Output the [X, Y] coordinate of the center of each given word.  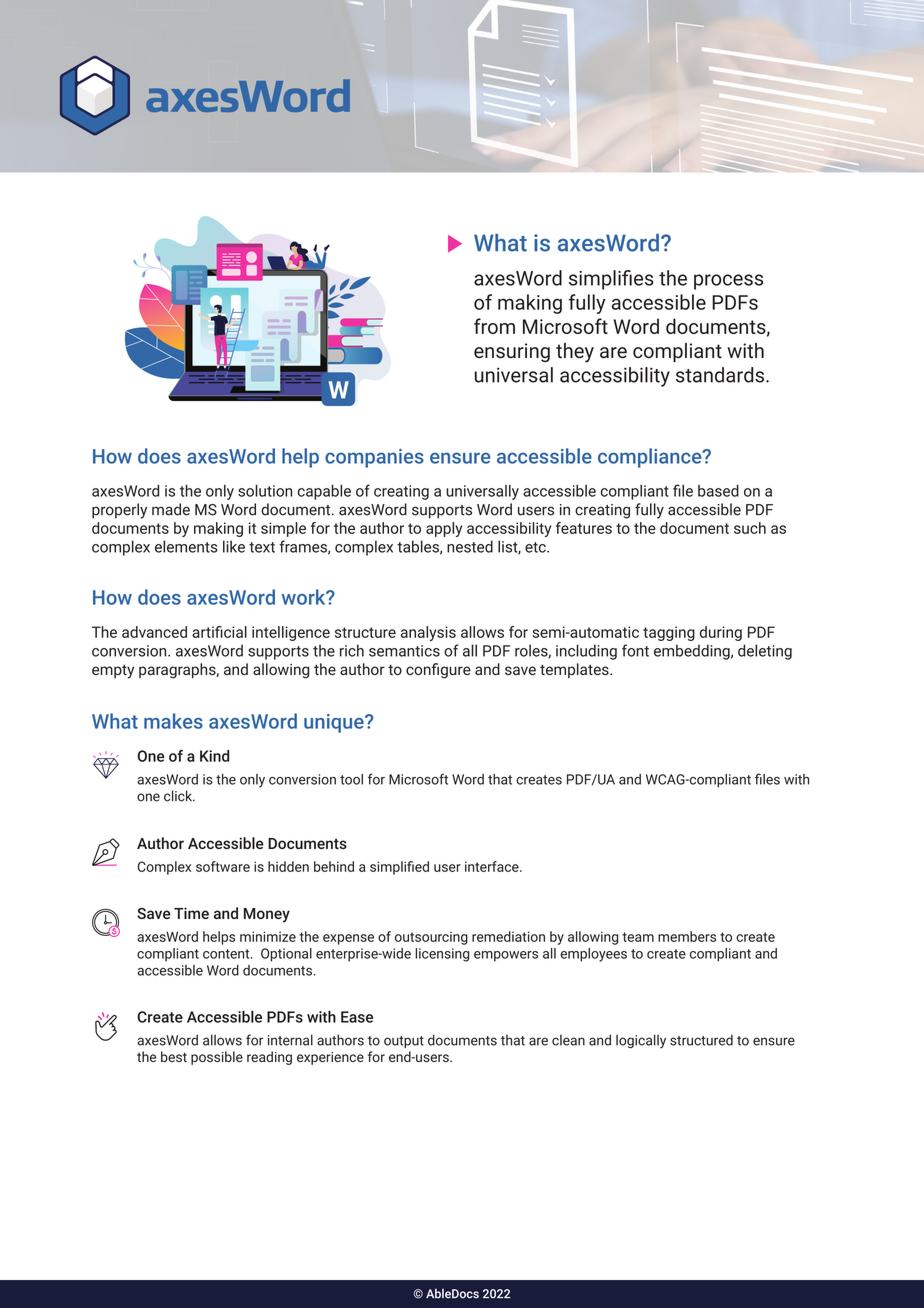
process [728, 282]
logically [641, 1041]
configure [438, 671]
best [174, 1056]
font [635, 650]
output [404, 1042]
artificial [219, 632]
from [494, 326]
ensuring [512, 352]
